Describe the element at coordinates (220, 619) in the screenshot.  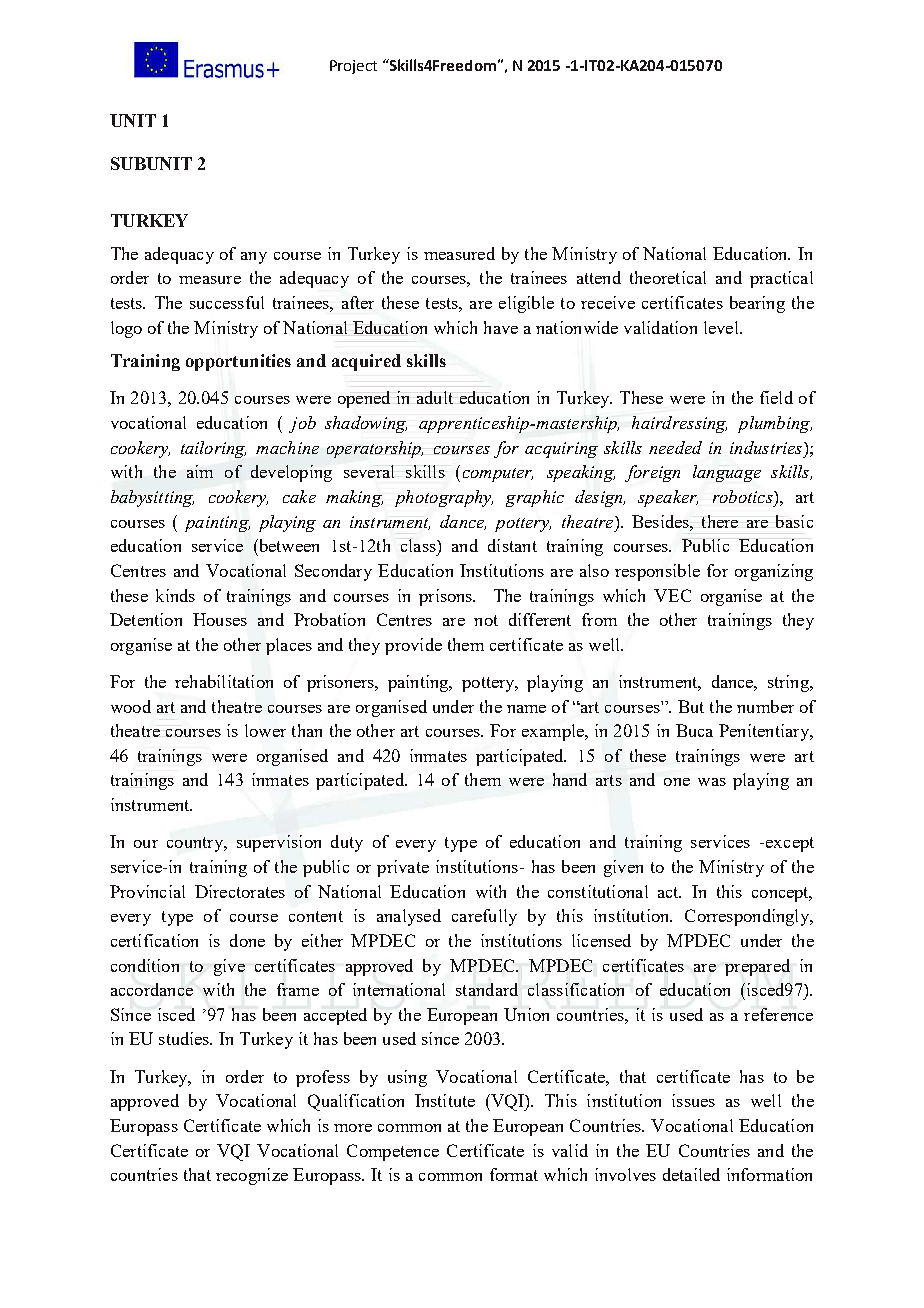
I see `Houses` at that location.
